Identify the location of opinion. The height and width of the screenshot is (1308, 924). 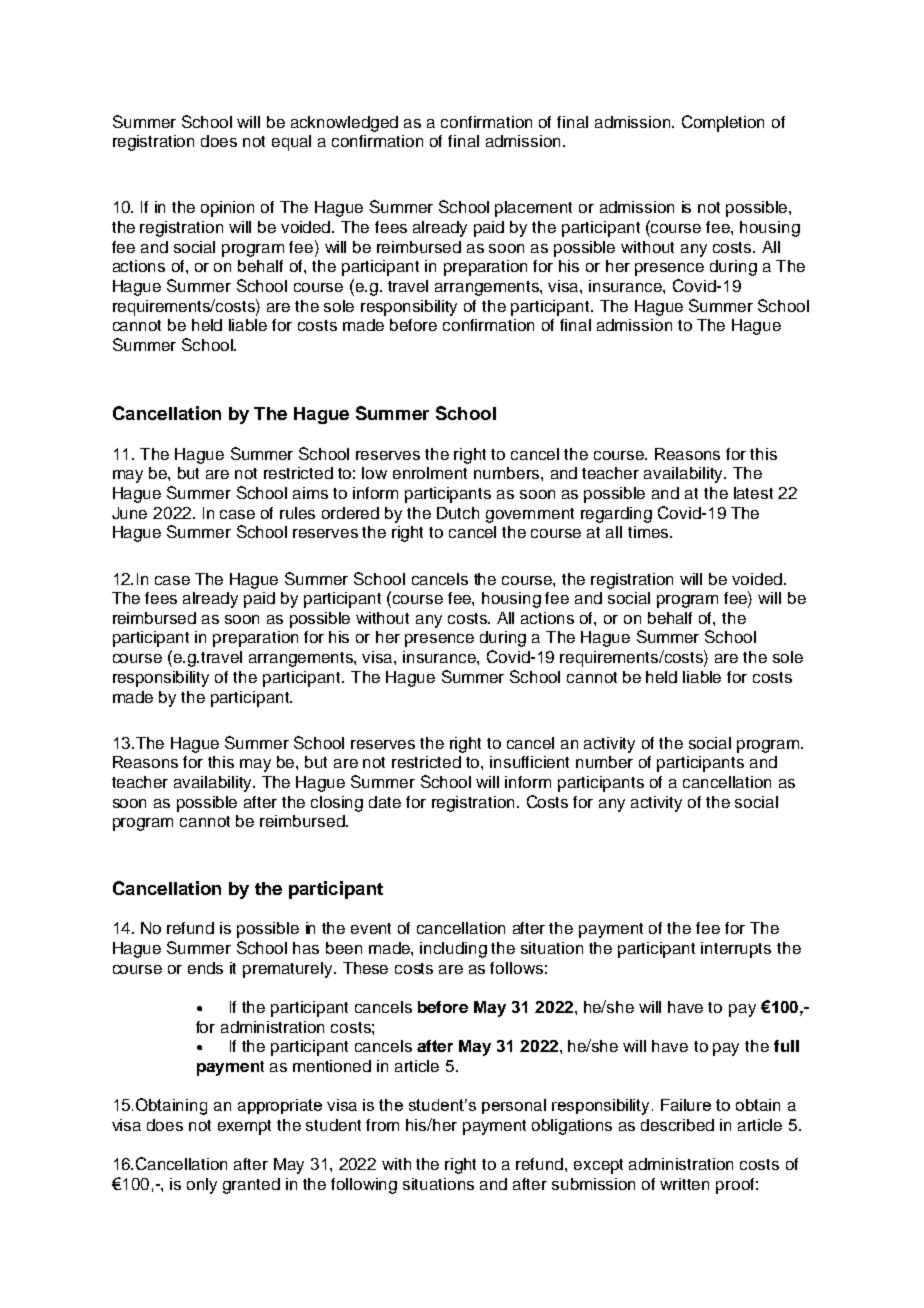
(227, 209).
